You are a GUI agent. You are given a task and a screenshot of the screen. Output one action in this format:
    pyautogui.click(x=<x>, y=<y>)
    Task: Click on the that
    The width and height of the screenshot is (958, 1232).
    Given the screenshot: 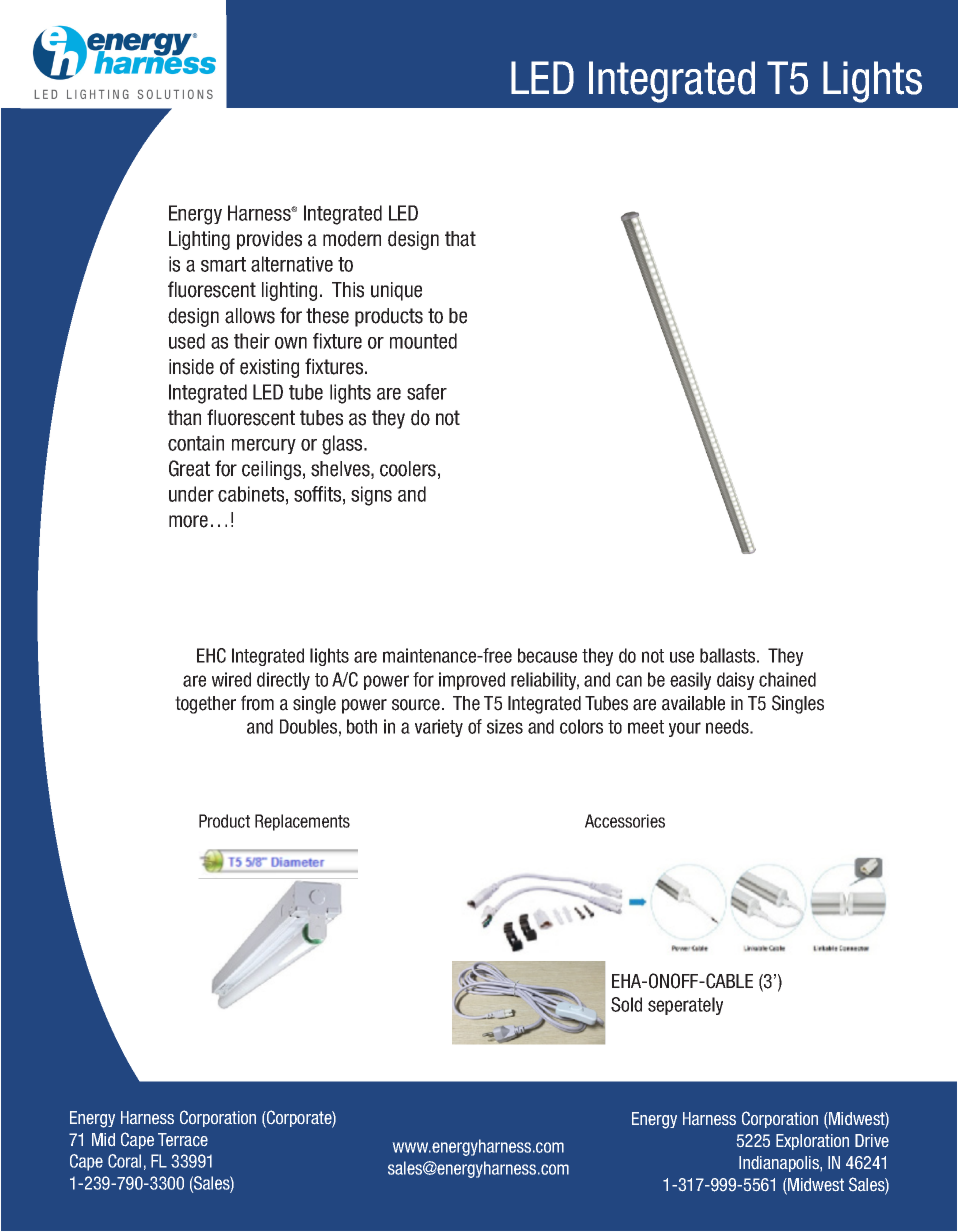 What is the action you would take?
    pyautogui.click(x=460, y=239)
